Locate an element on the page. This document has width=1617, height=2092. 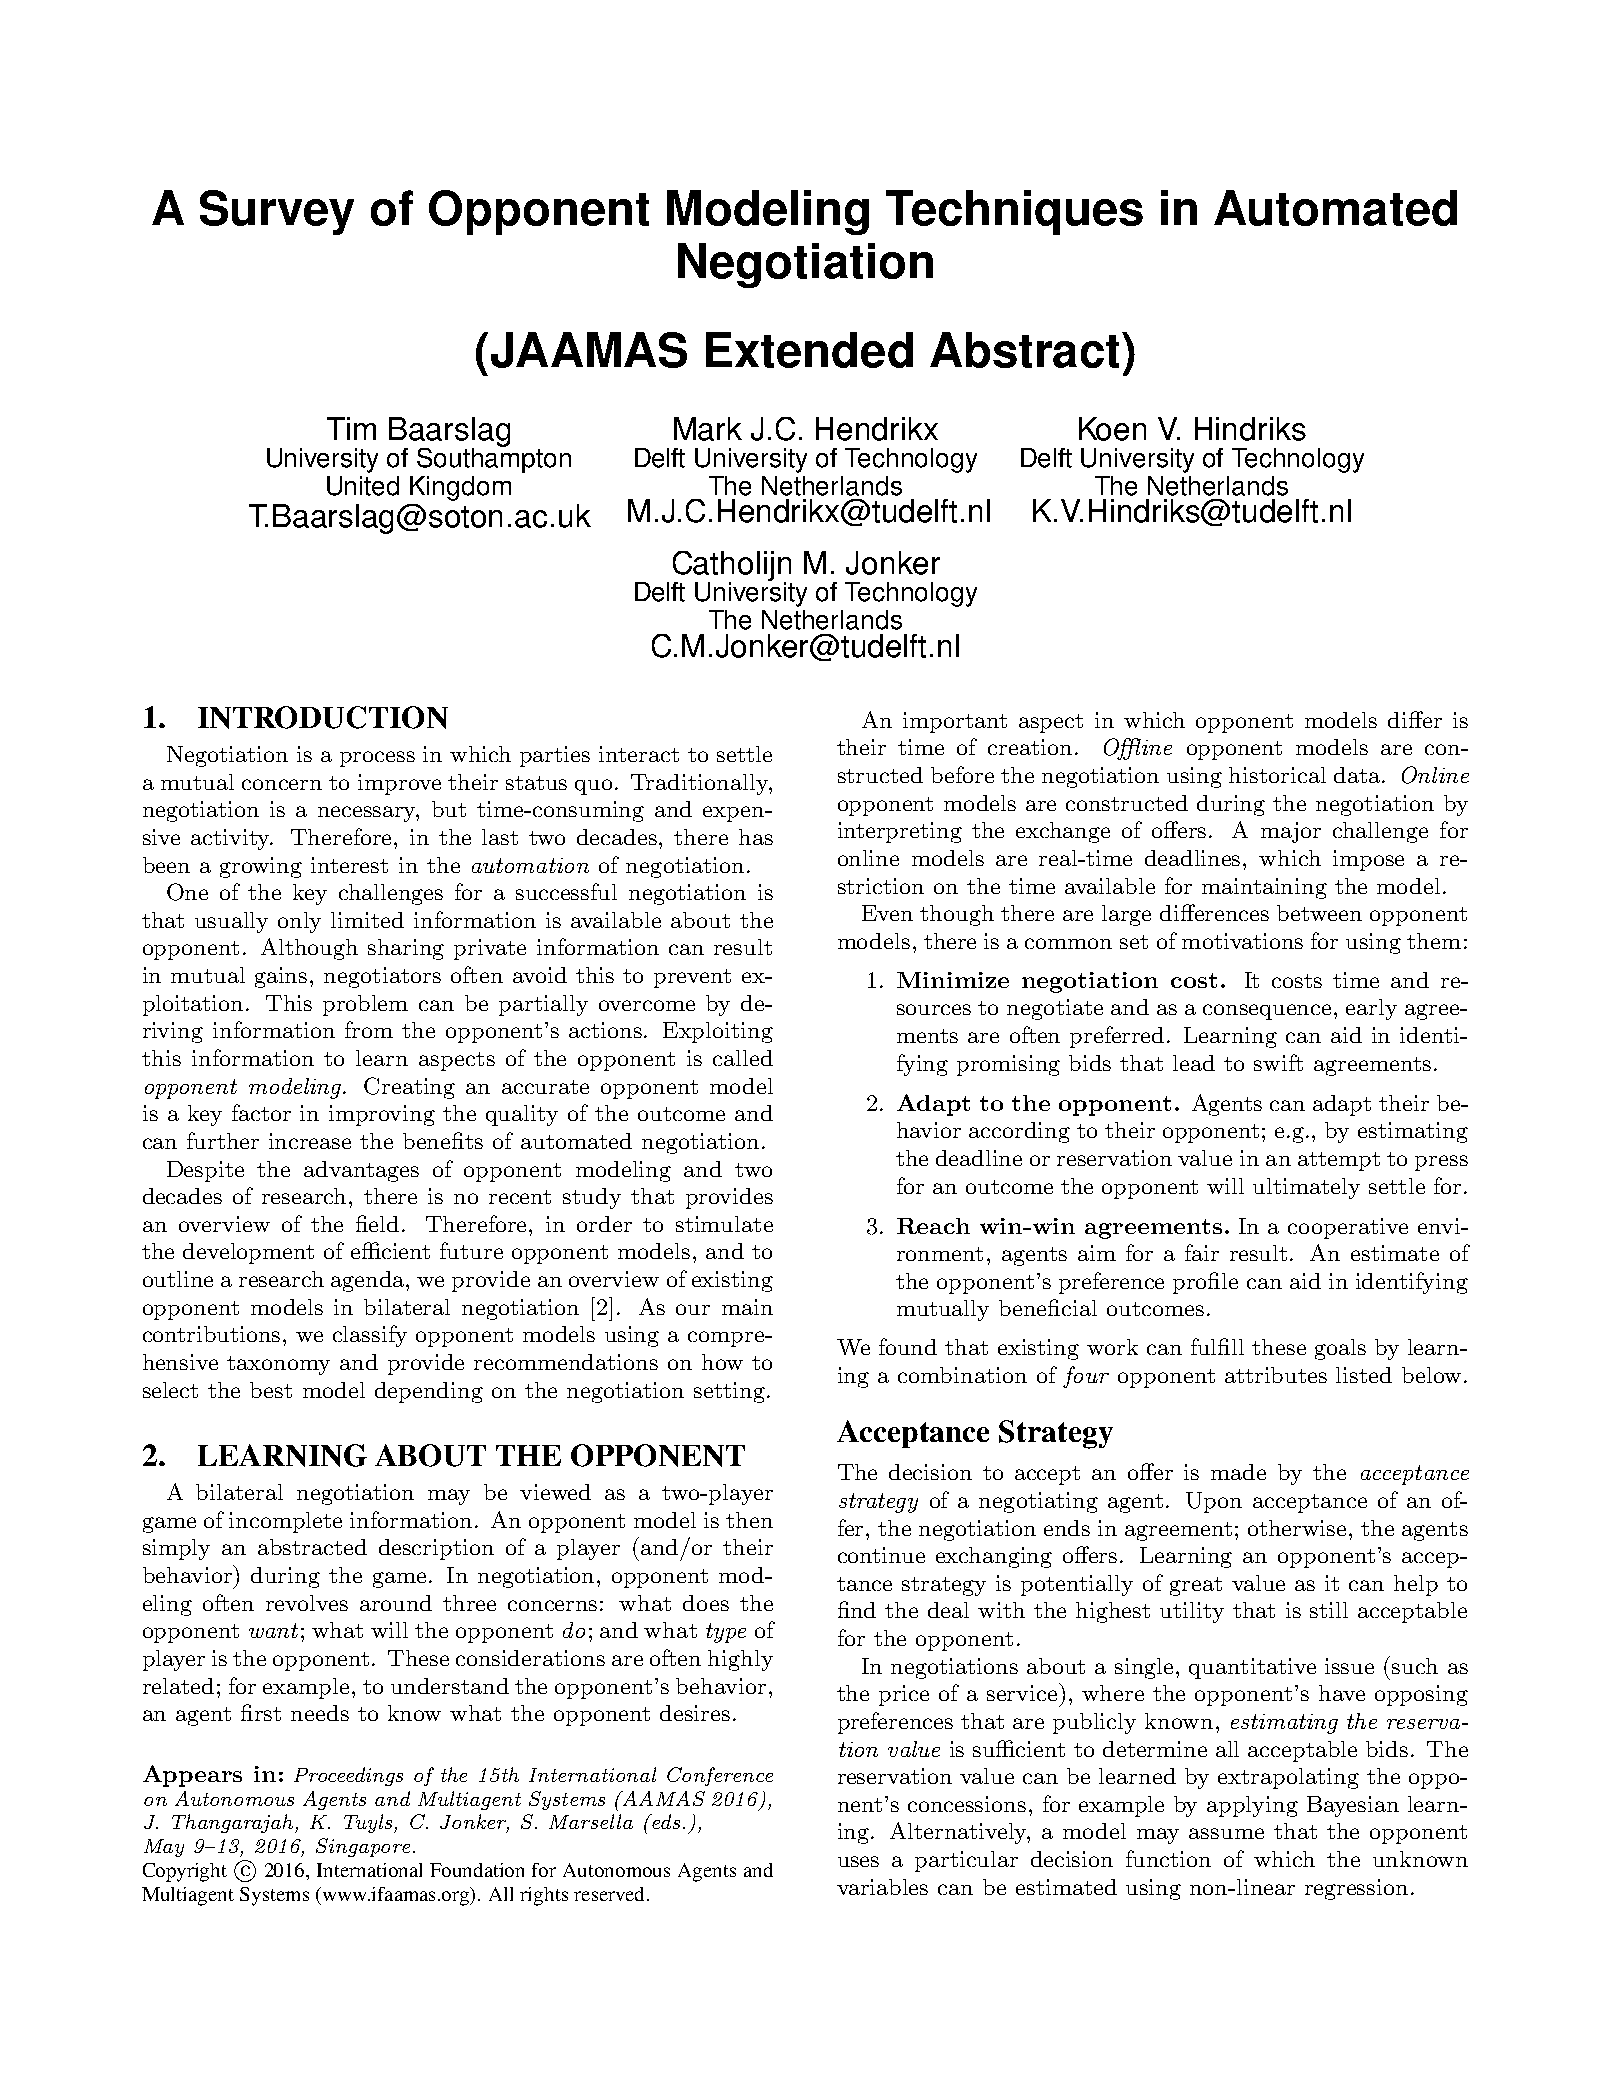
called is located at coordinates (743, 1058).
